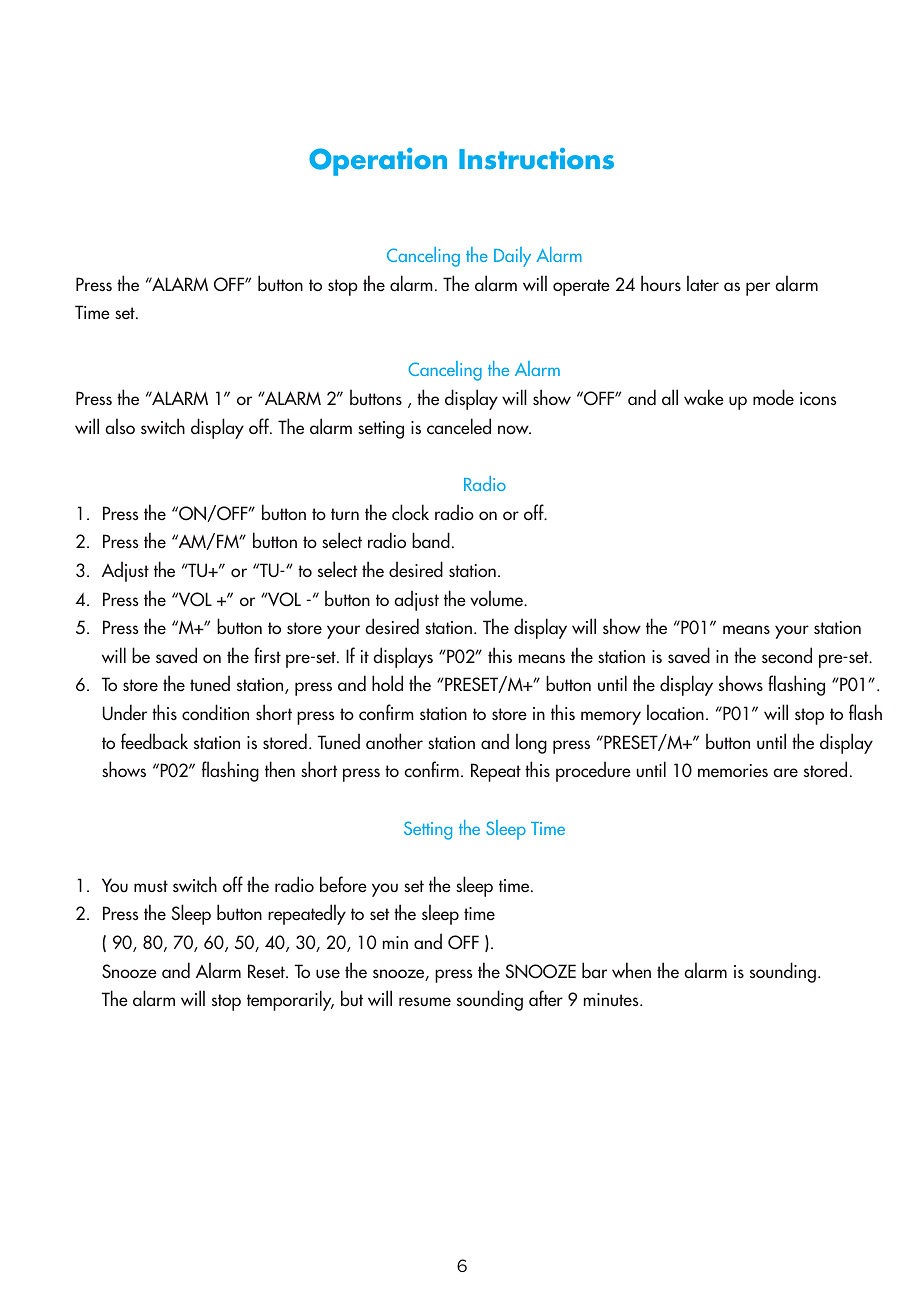 This document has width=924, height=1311. What do you see at coordinates (290, 1000) in the document?
I see `temporarily` at bounding box center [290, 1000].
